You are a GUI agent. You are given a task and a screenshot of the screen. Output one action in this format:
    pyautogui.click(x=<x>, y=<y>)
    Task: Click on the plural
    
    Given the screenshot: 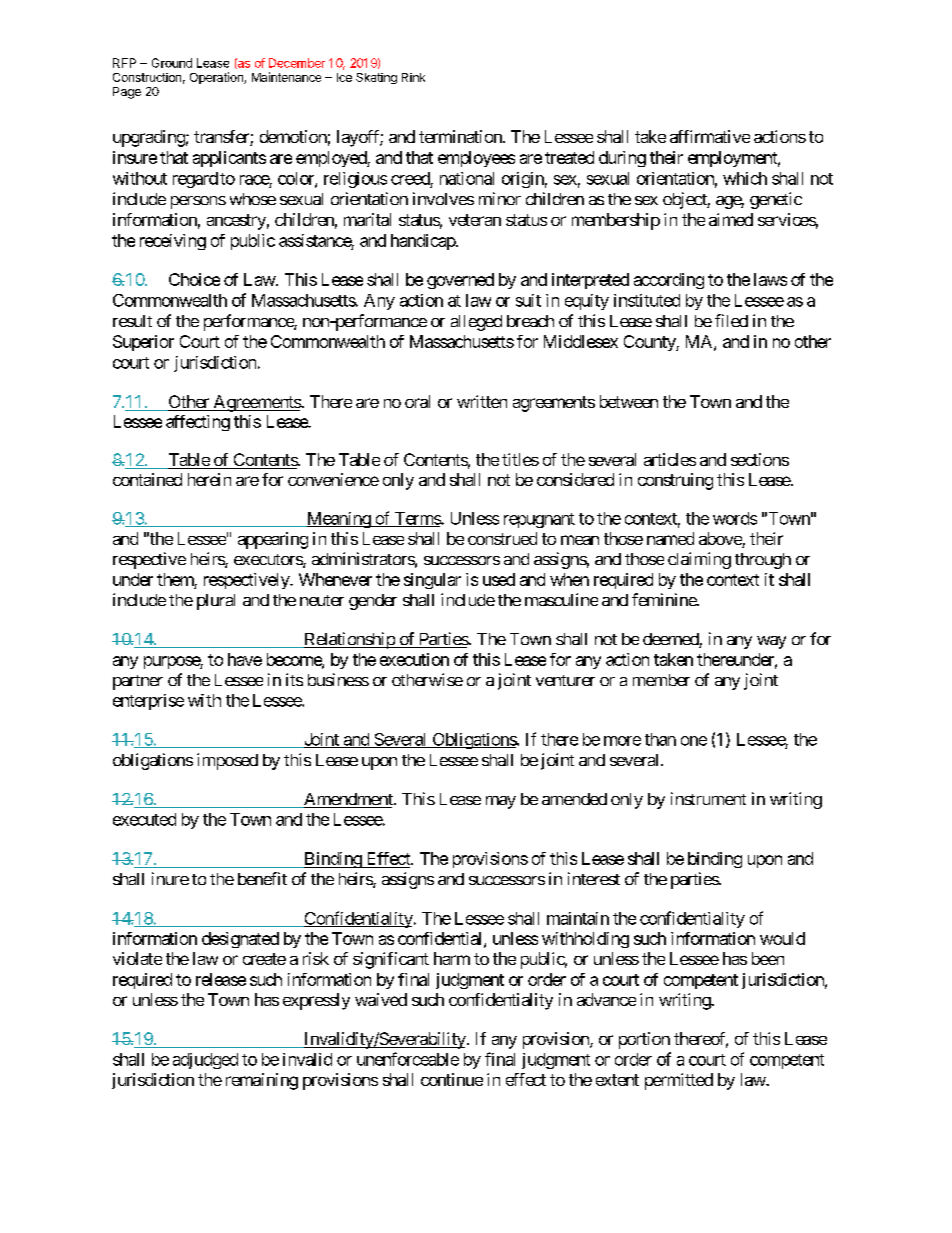 What is the action you would take?
    pyautogui.click(x=216, y=602)
